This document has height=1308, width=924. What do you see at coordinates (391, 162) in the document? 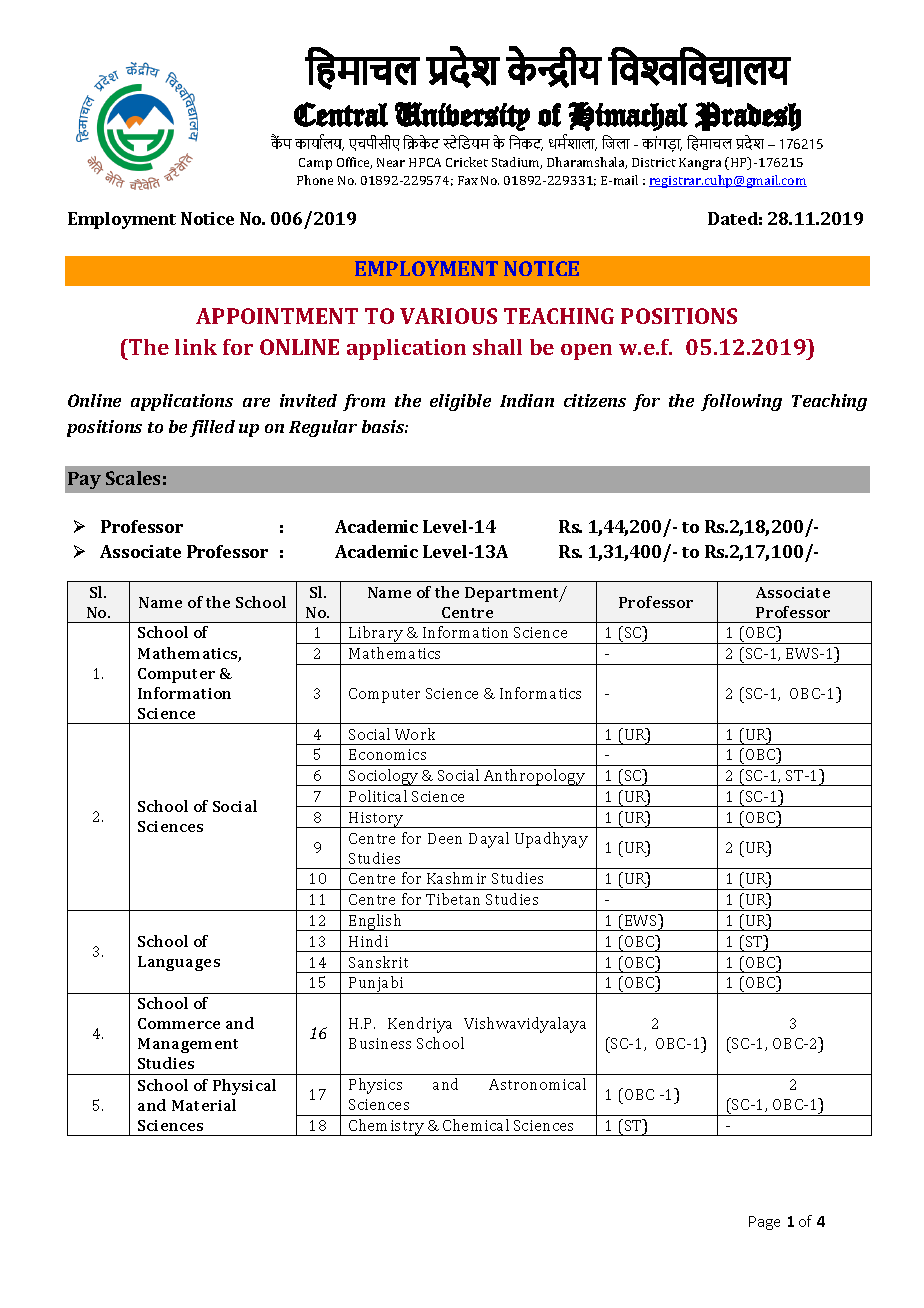
I see `Near` at bounding box center [391, 162].
